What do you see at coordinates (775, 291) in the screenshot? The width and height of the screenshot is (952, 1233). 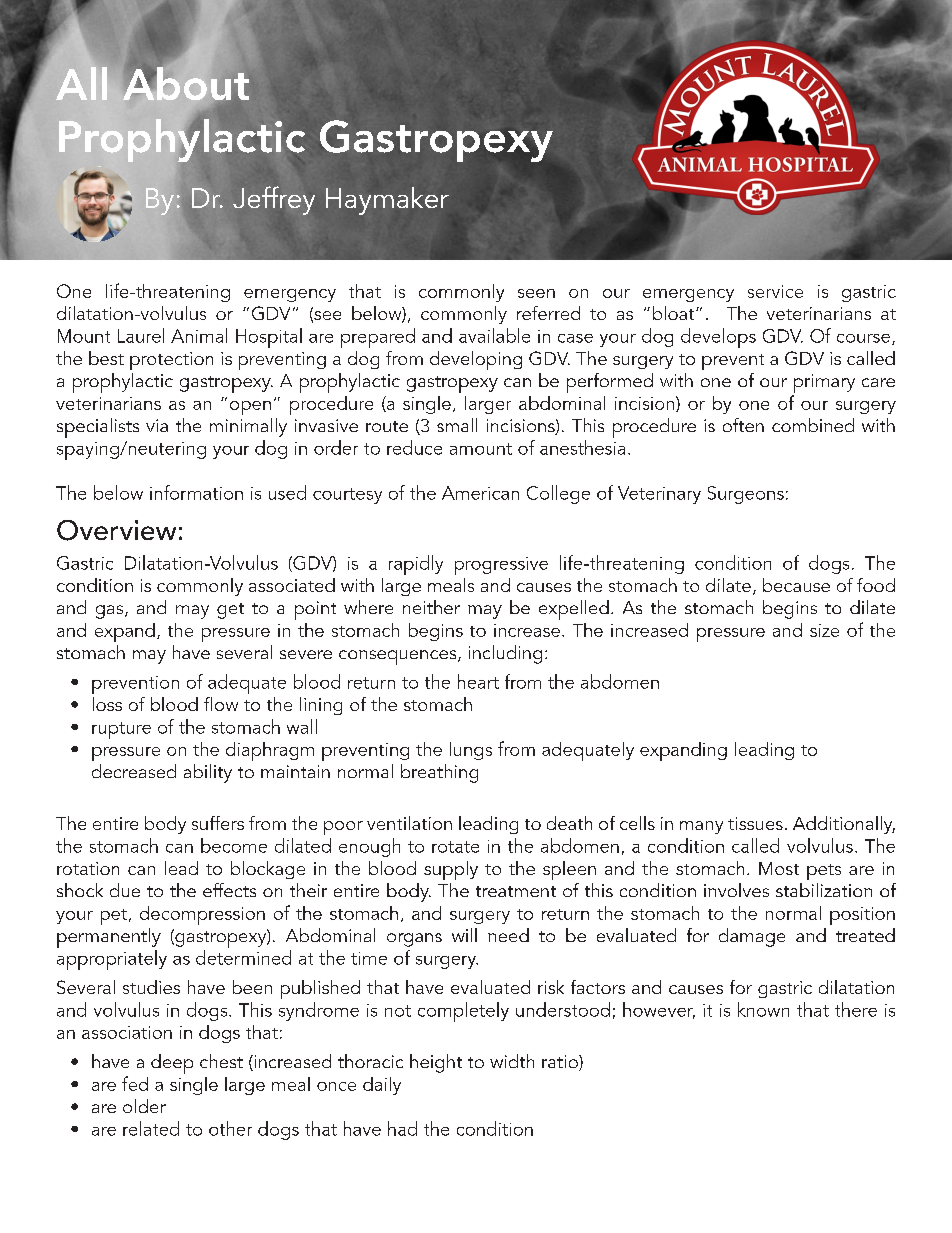 I see `service` at bounding box center [775, 291].
